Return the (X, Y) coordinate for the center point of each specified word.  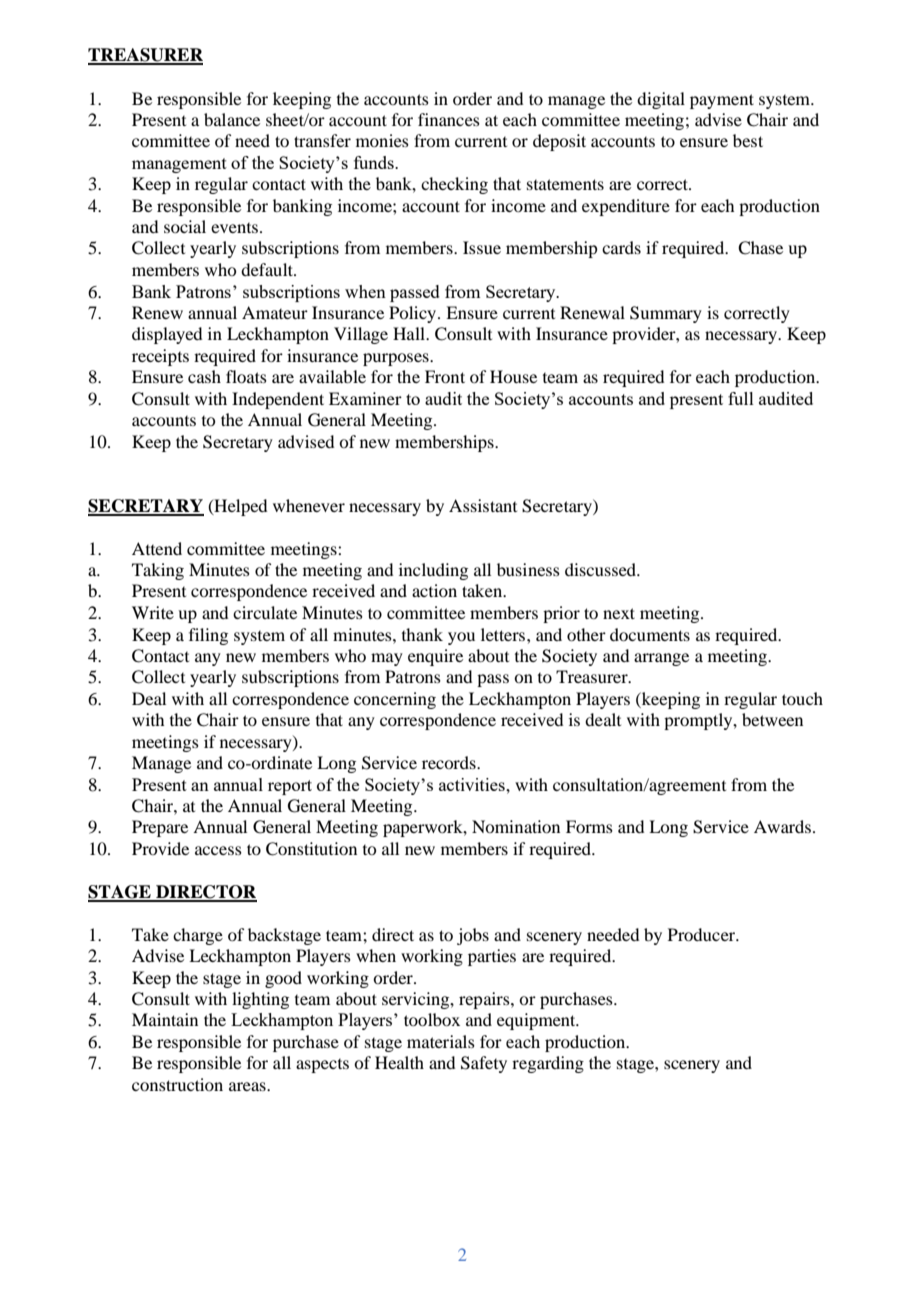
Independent (278, 400)
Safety (484, 1064)
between (772, 719)
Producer (703, 934)
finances (449, 119)
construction (177, 1084)
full (741, 398)
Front (445, 376)
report (290, 787)
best (748, 140)
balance (232, 119)
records (450, 762)
